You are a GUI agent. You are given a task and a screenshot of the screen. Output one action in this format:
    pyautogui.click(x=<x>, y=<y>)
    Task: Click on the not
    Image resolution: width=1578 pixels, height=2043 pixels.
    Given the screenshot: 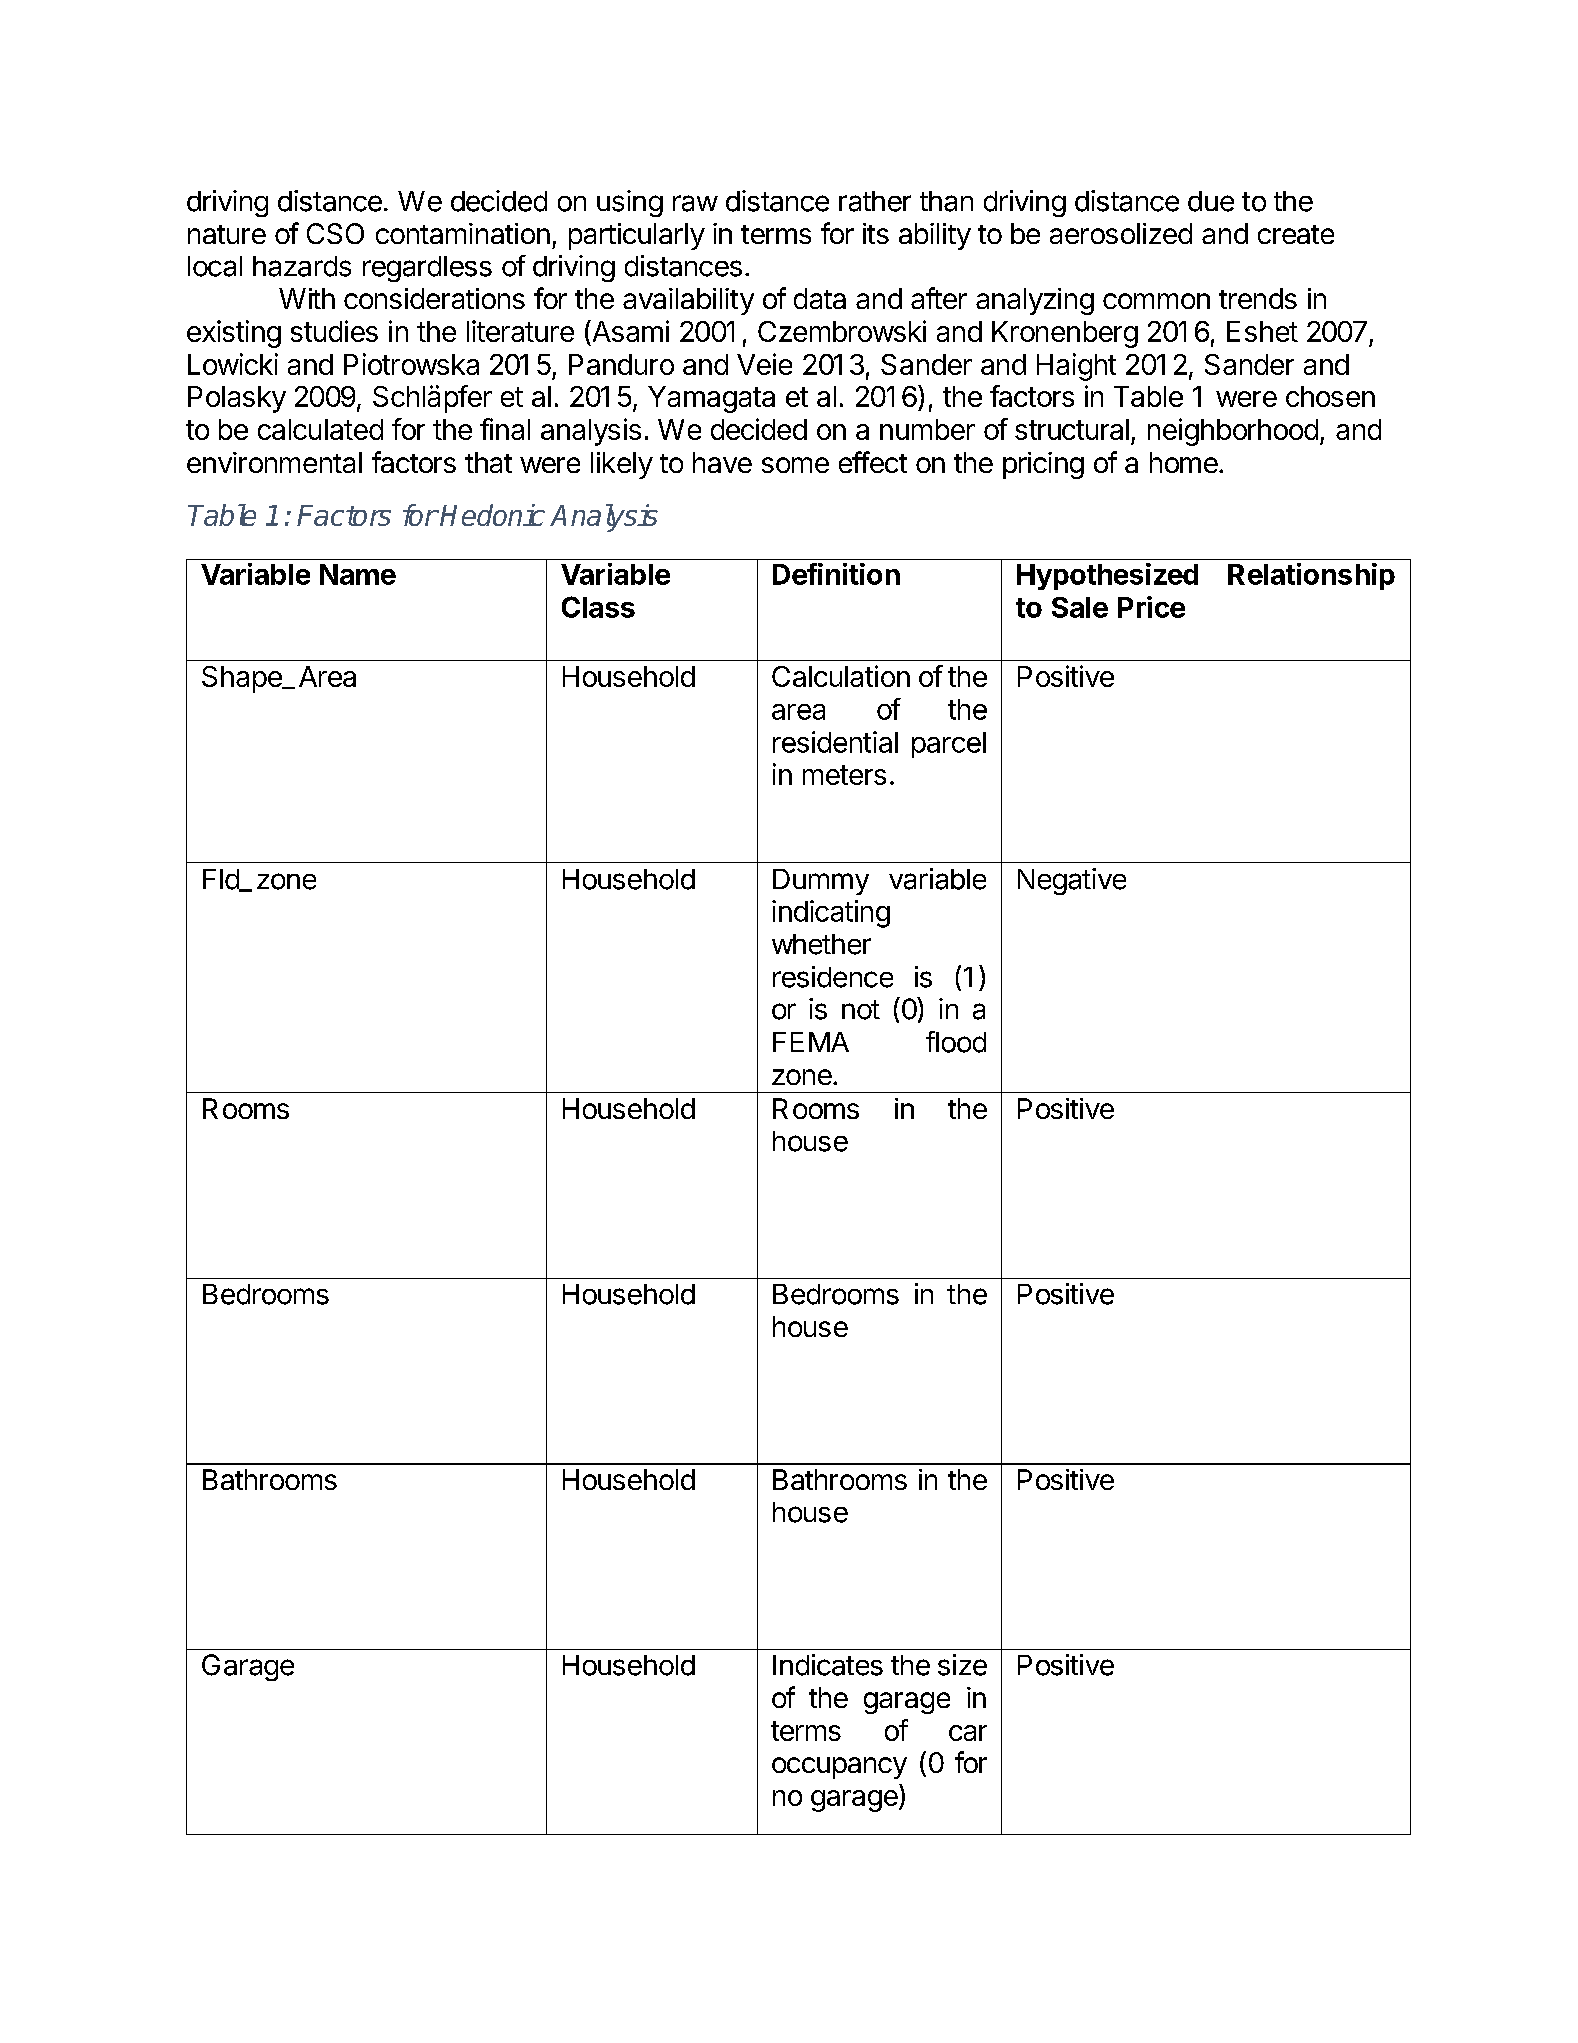 What is the action you would take?
    pyautogui.click(x=861, y=1010)
